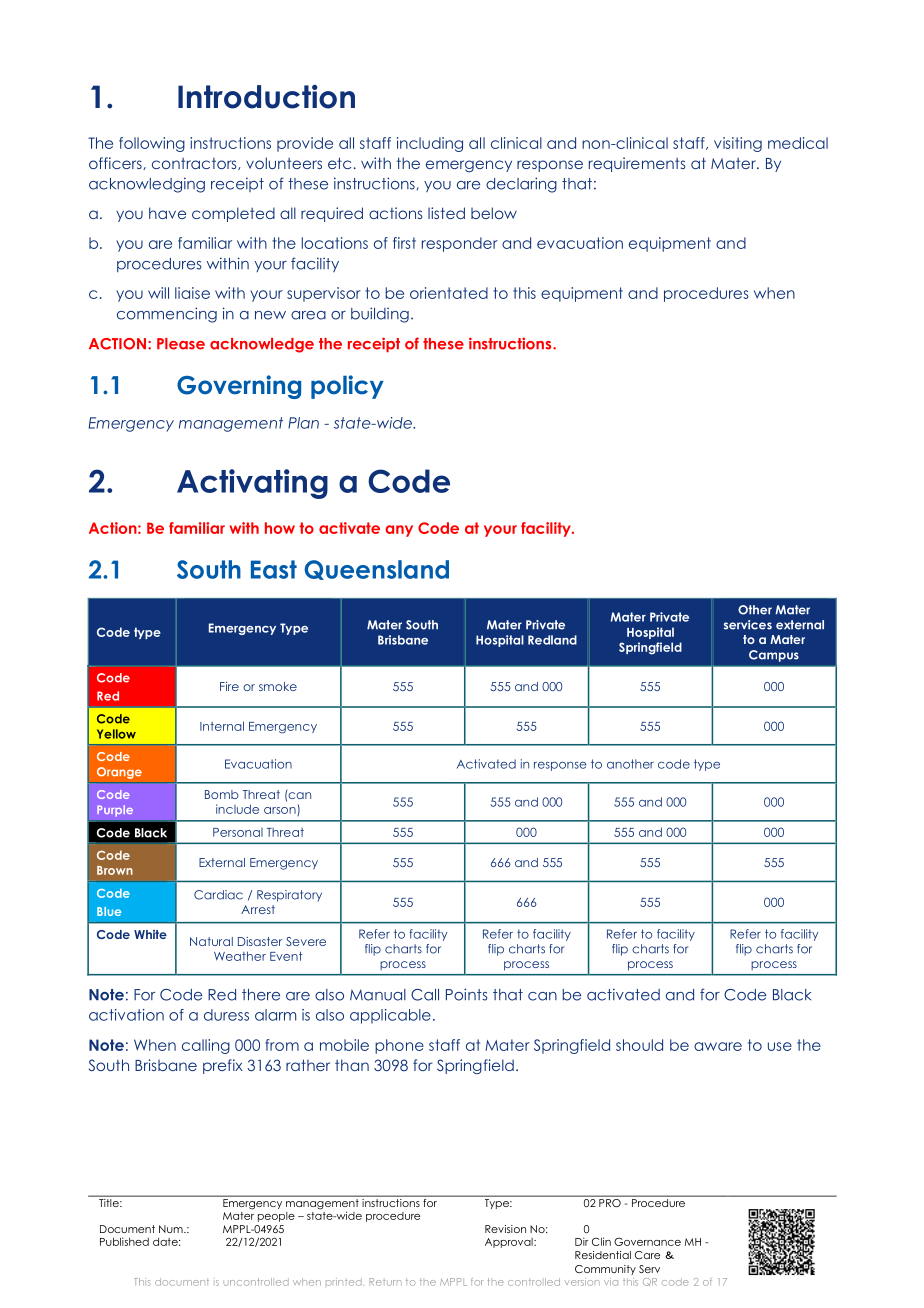  Describe the element at coordinates (229, 686) in the screenshot. I see `Fire` at that location.
